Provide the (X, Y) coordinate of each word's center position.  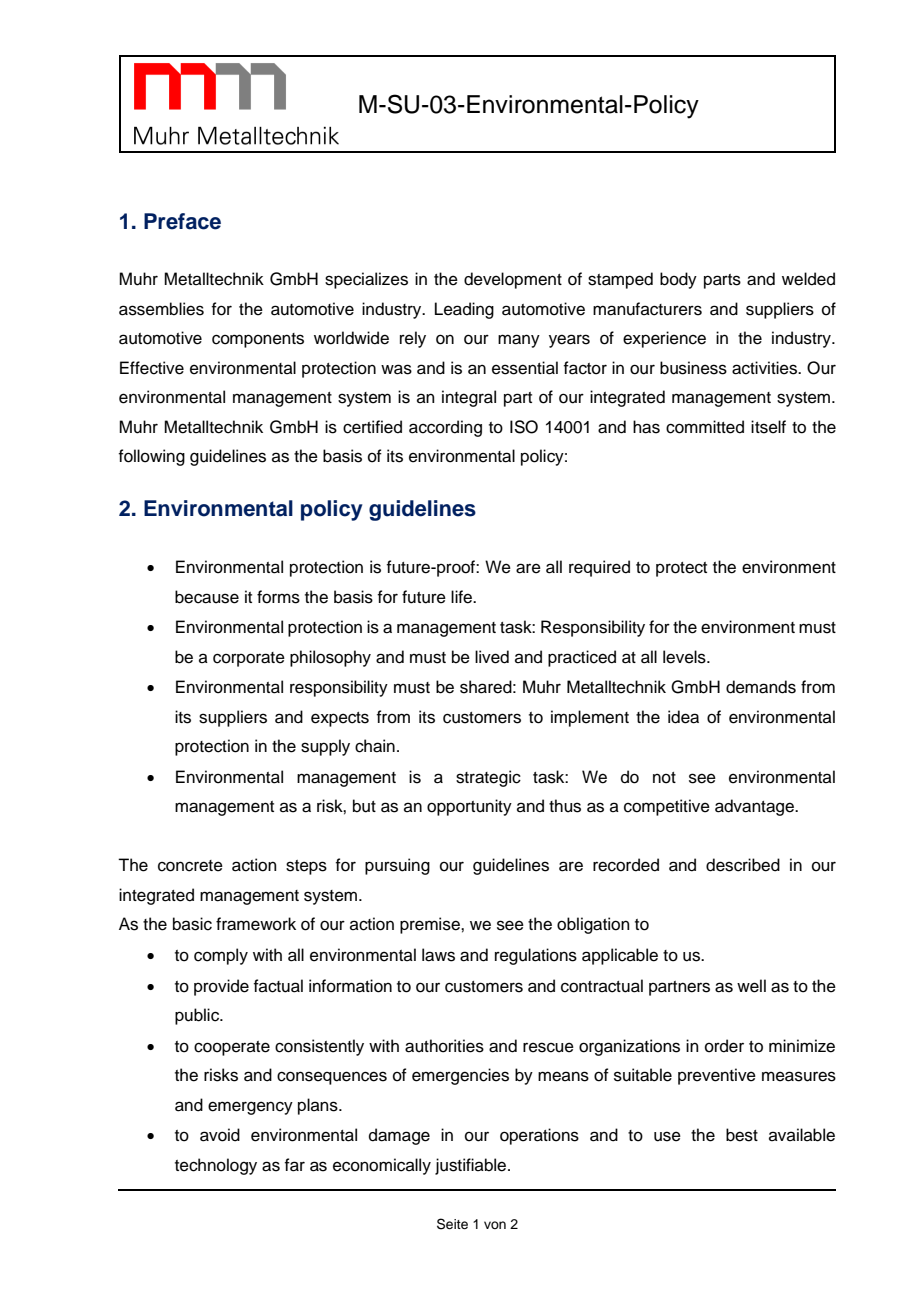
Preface (182, 221)
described (743, 865)
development (513, 280)
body (678, 280)
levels (685, 657)
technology (216, 1166)
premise (431, 925)
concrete (190, 866)
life (463, 597)
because (207, 597)
